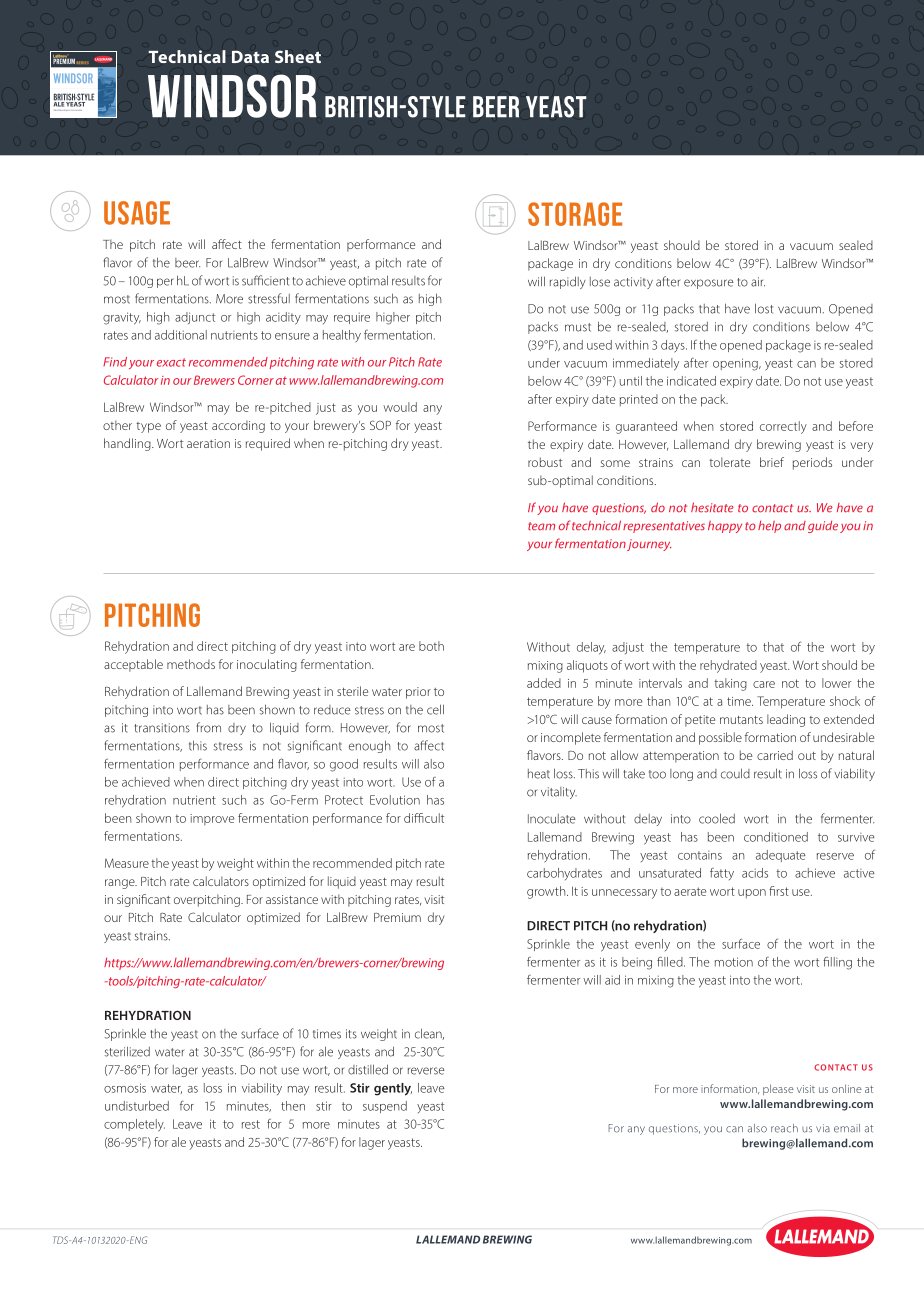 This document has width=924, height=1296. Describe the element at coordinates (545, 462) in the document. I see `robust` at that location.
